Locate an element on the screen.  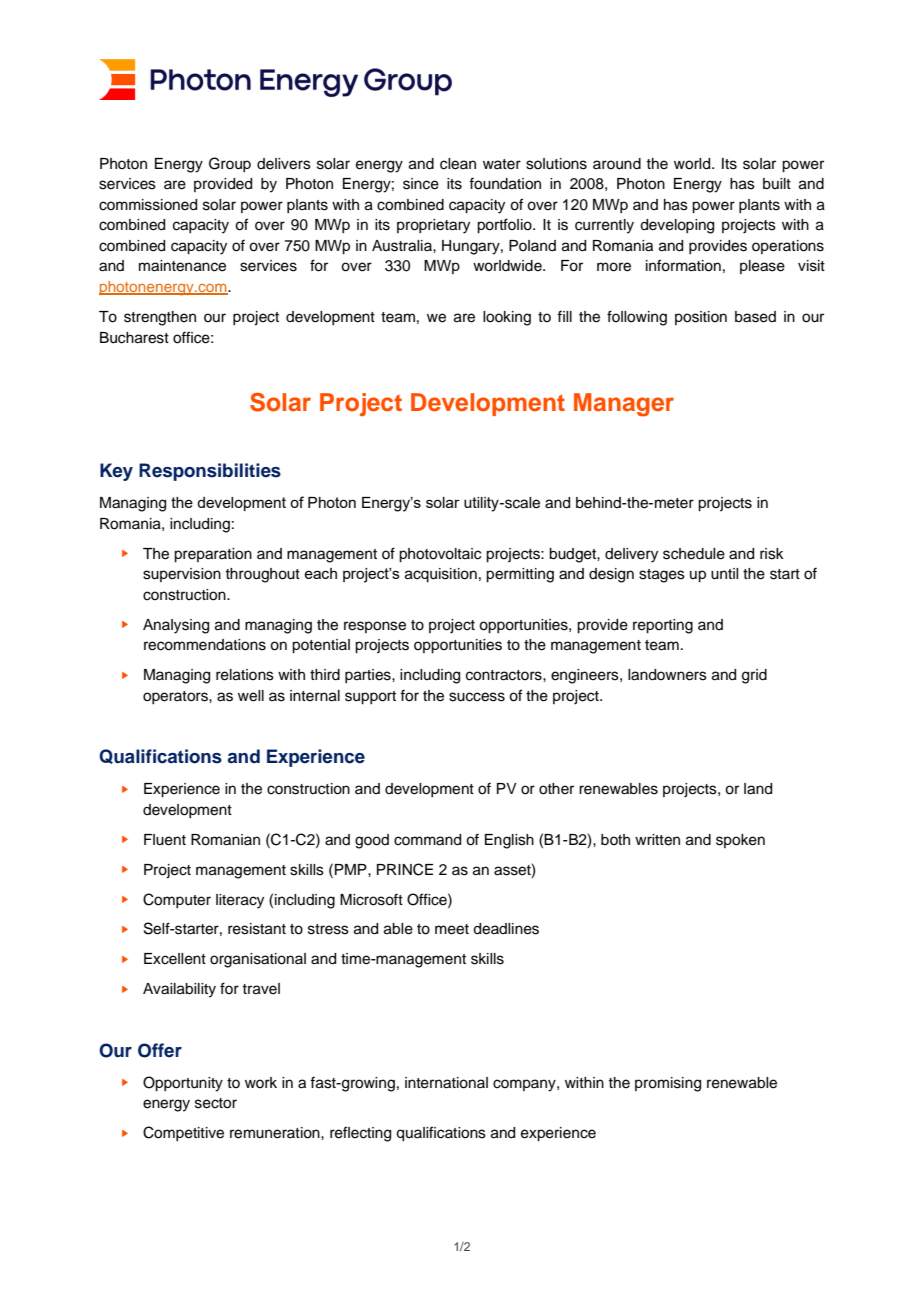
Computer is located at coordinates (177, 900).
